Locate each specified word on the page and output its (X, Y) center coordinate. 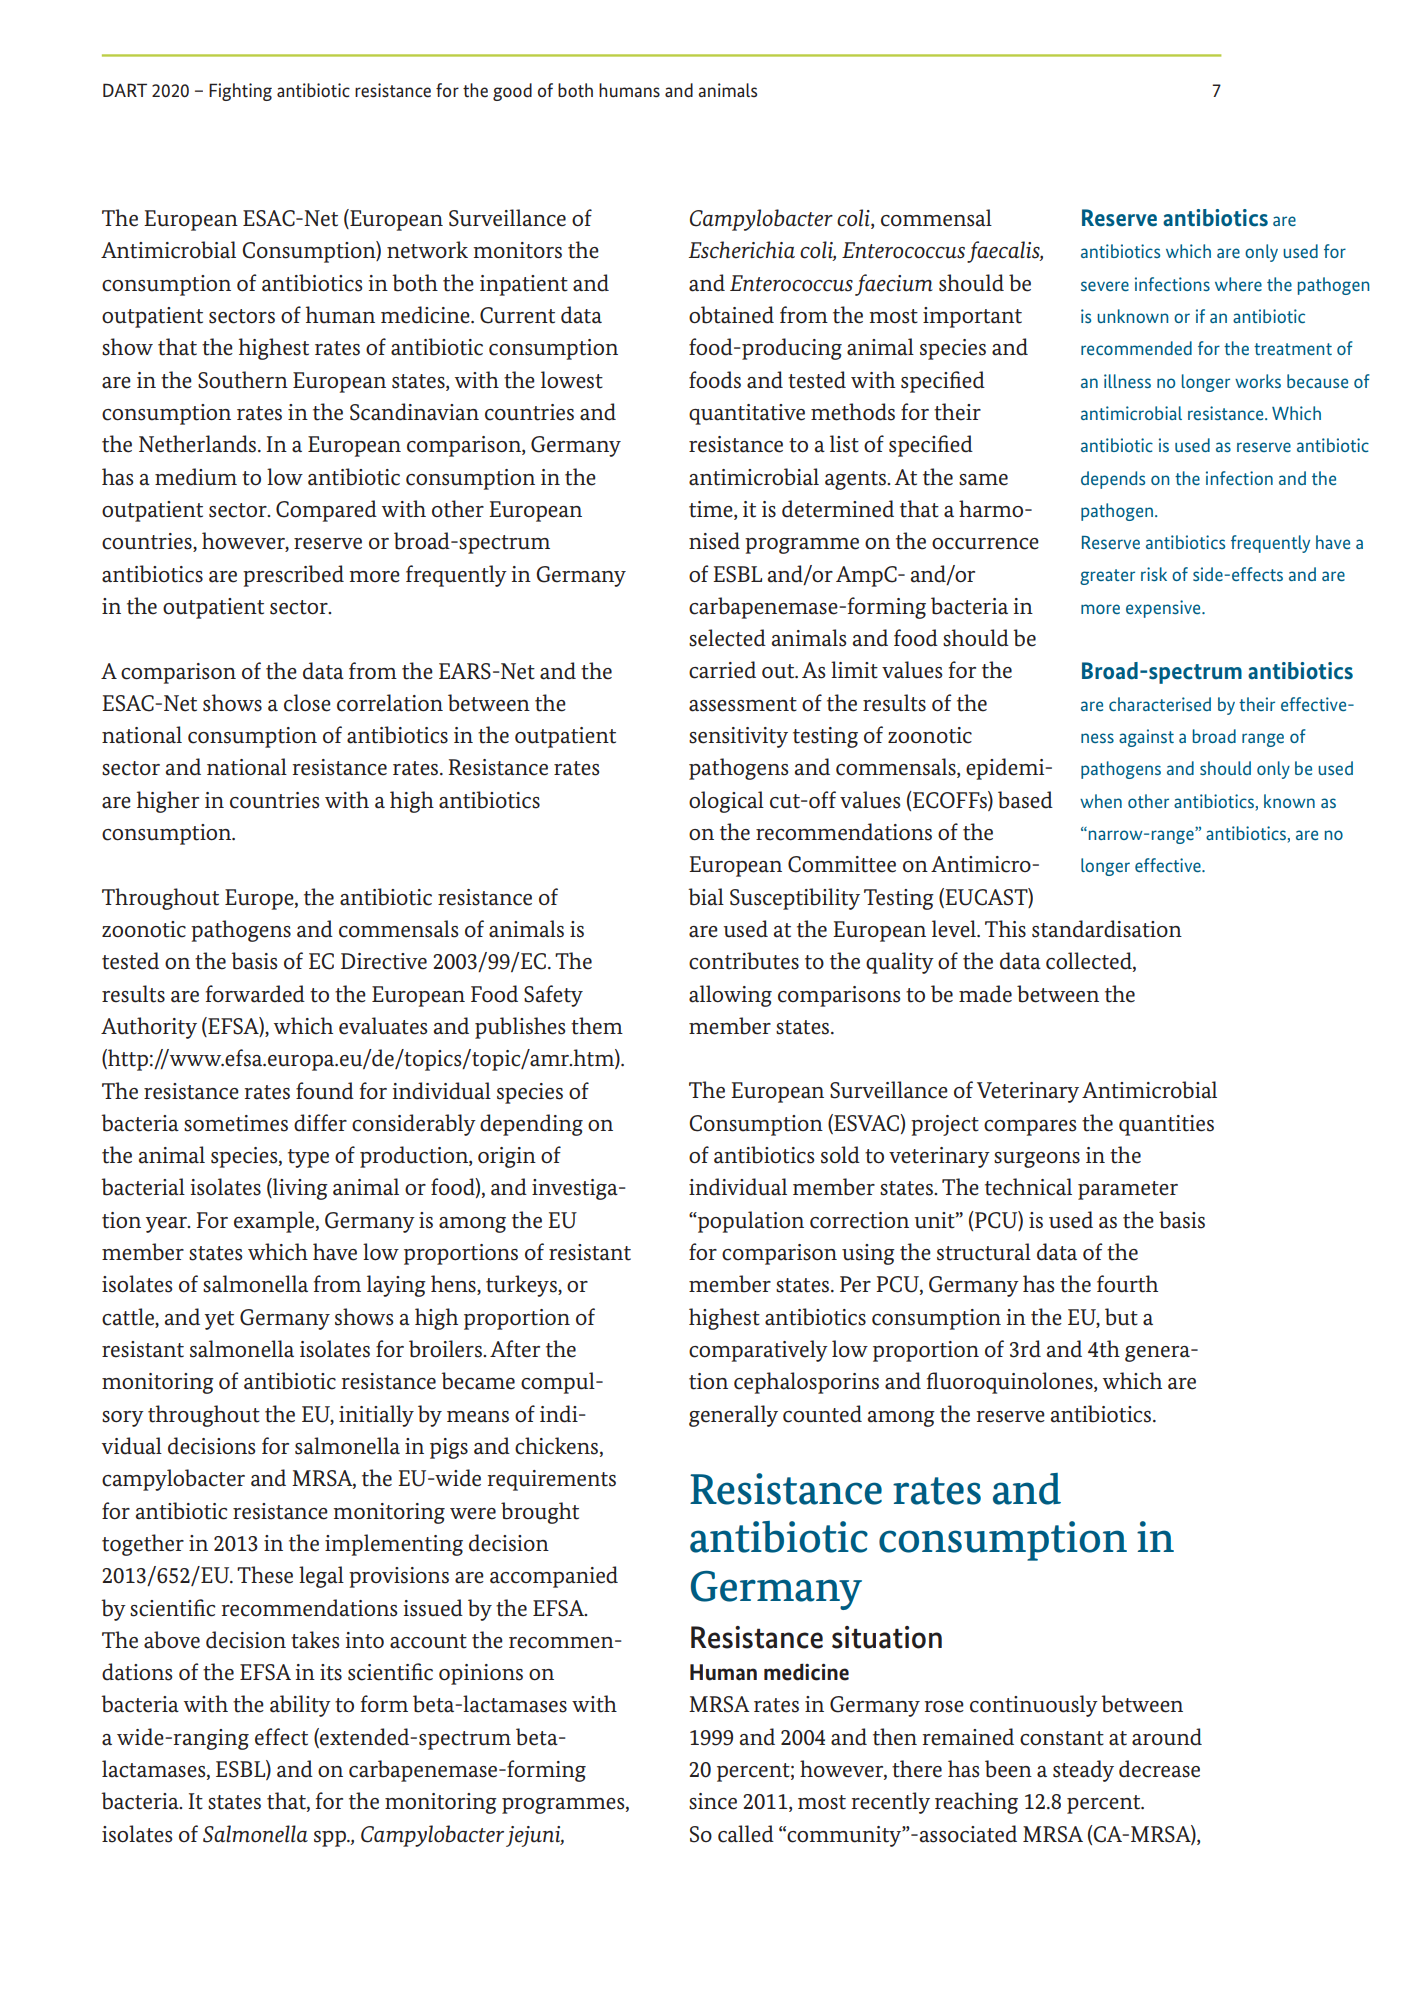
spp (331, 1839)
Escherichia (742, 250)
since (713, 1801)
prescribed (293, 576)
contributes (744, 961)
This (1005, 929)
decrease (1159, 1769)
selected (727, 638)
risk (1154, 574)
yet (219, 1320)
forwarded (255, 994)
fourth (1127, 1284)
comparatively (758, 1351)
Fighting (240, 92)
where (1238, 284)
